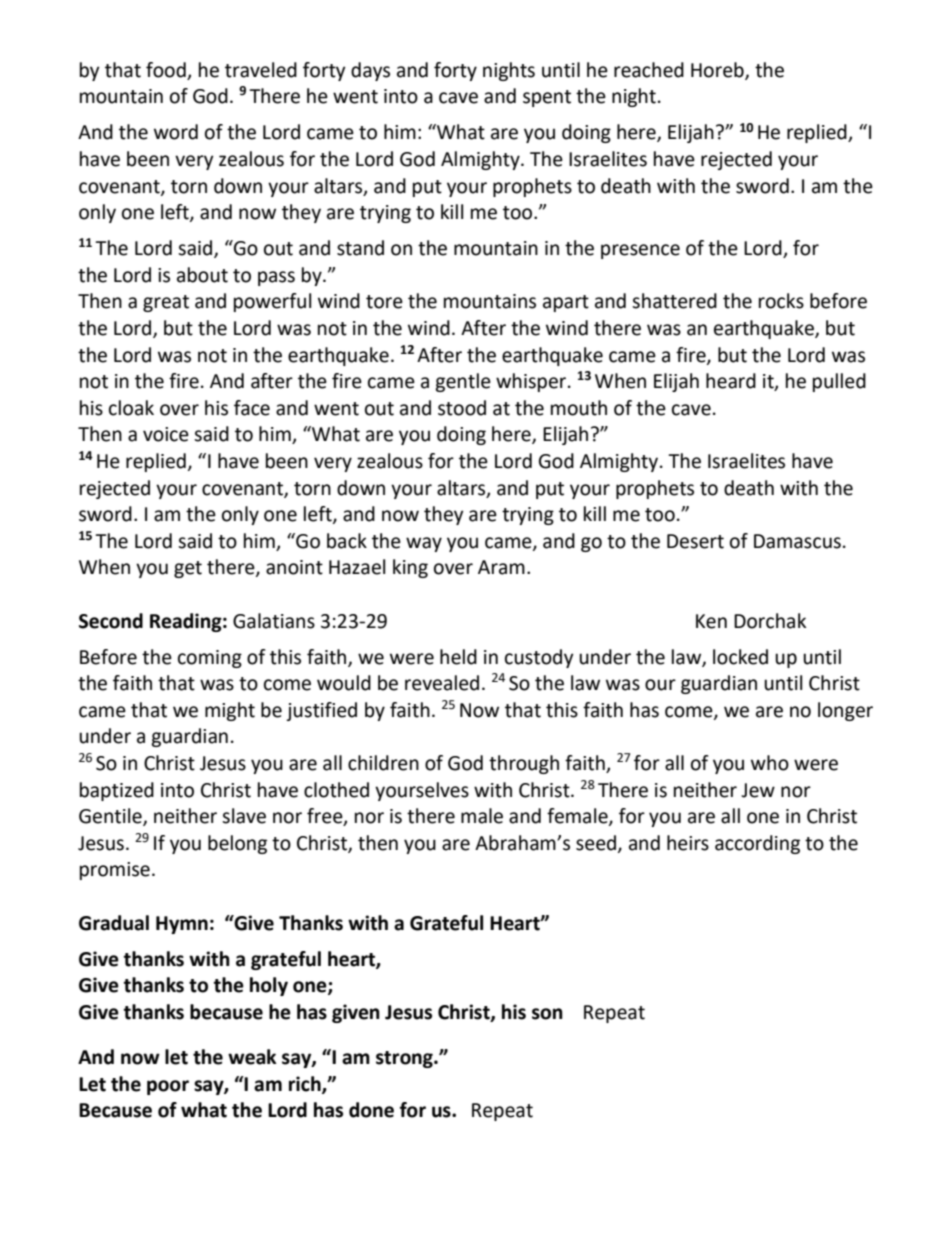  I want to click on through, so click(524, 764).
